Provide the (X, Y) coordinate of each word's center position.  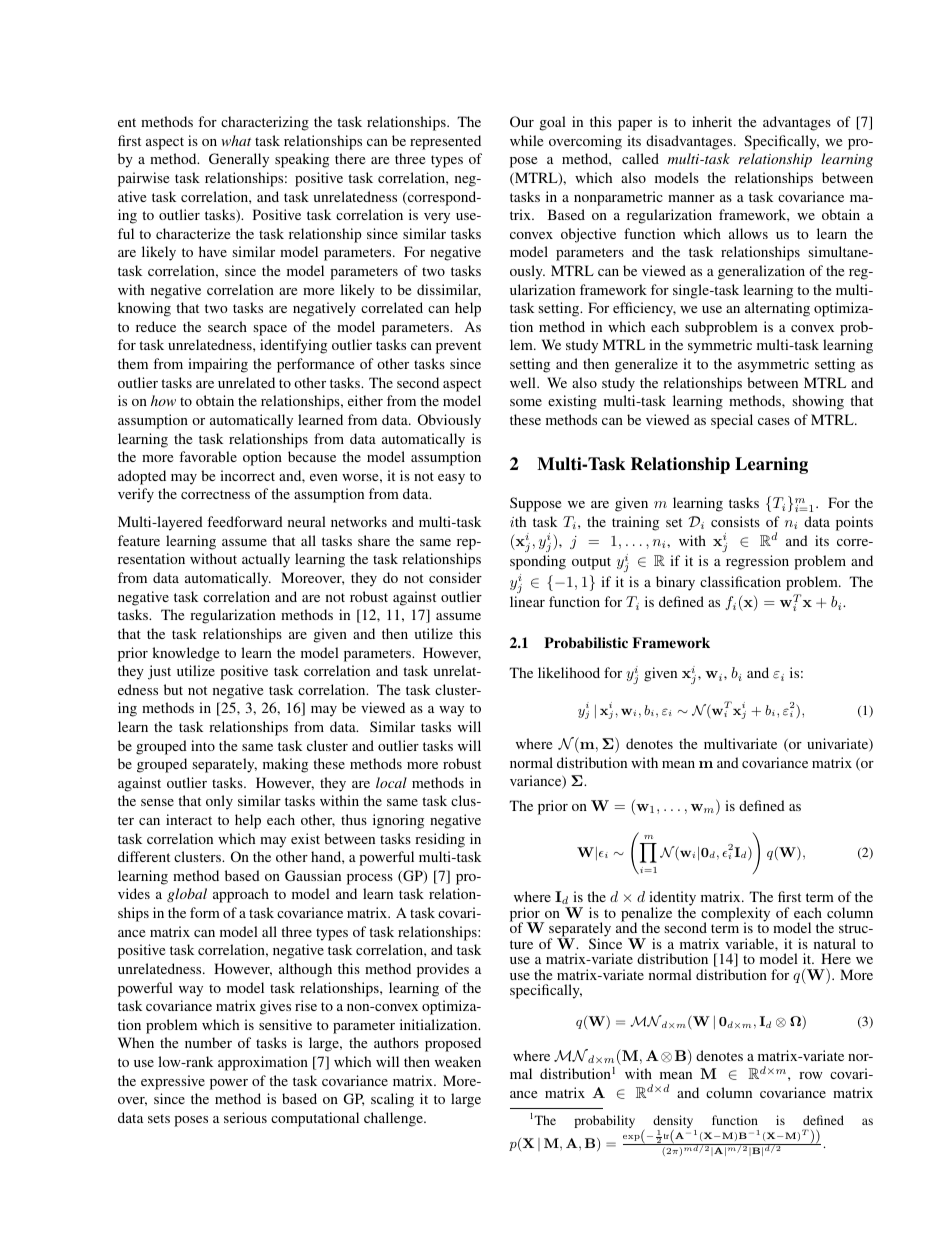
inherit (712, 121)
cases (774, 421)
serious (245, 1117)
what (236, 140)
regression (757, 562)
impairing (218, 365)
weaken (458, 1061)
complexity (735, 915)
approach (241, 895)
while (526, 140)
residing (440, 840)
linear (527, 601)
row (811, 1075)
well (524, 382)
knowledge (185, 654)
